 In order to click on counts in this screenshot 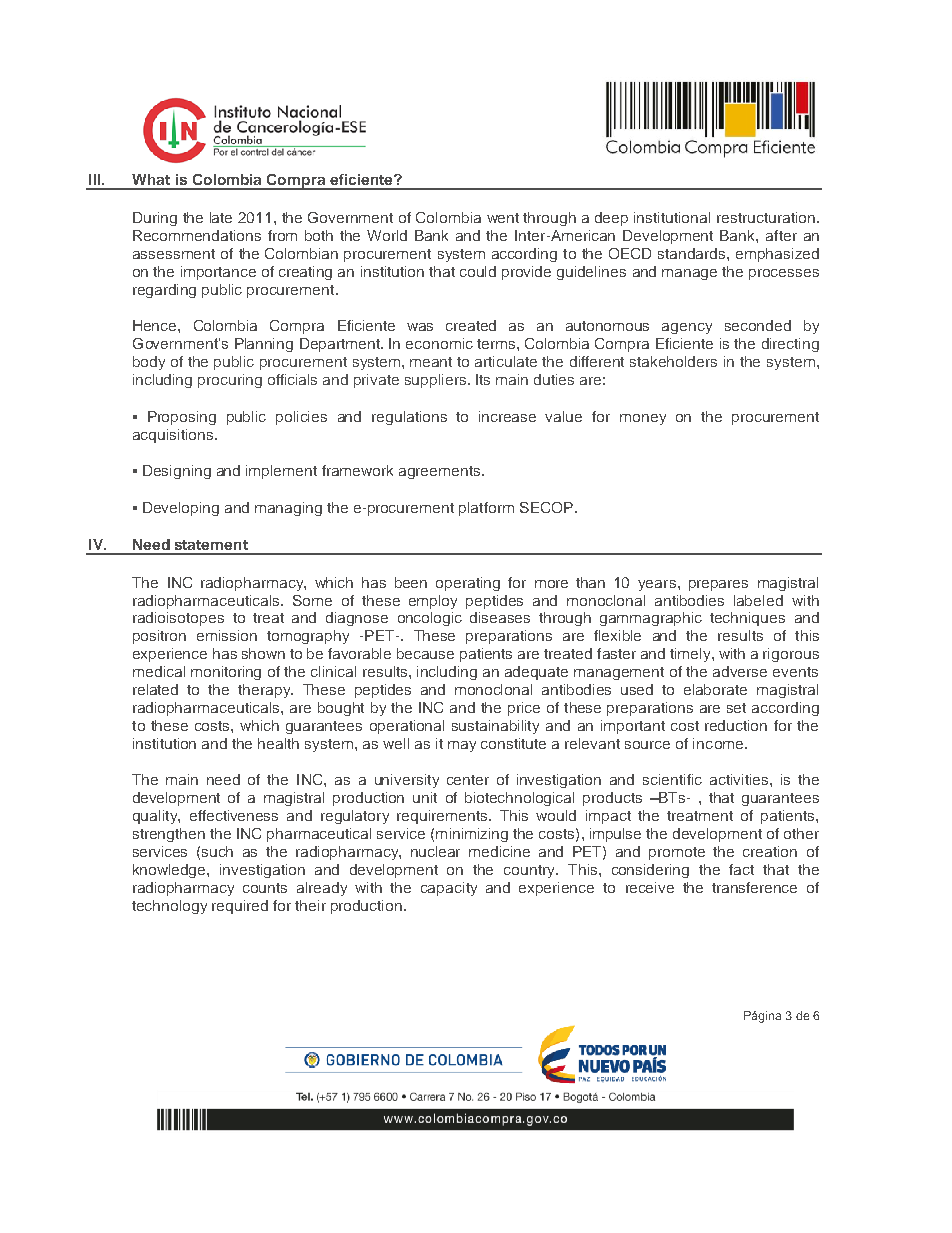, I will do `click(265, 888)`.
